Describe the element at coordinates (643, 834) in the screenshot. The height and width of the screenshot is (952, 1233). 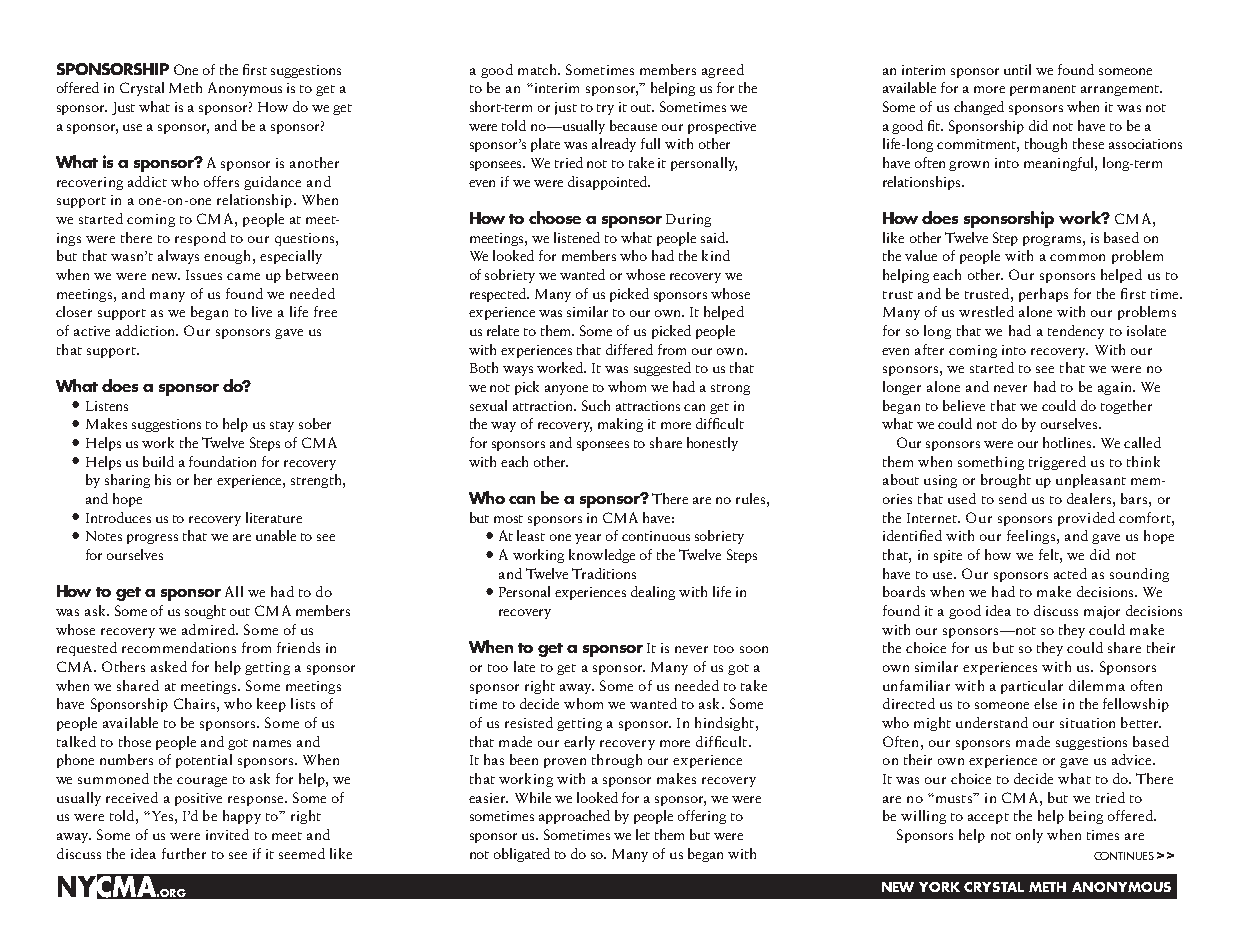
I see `let` at that location.
